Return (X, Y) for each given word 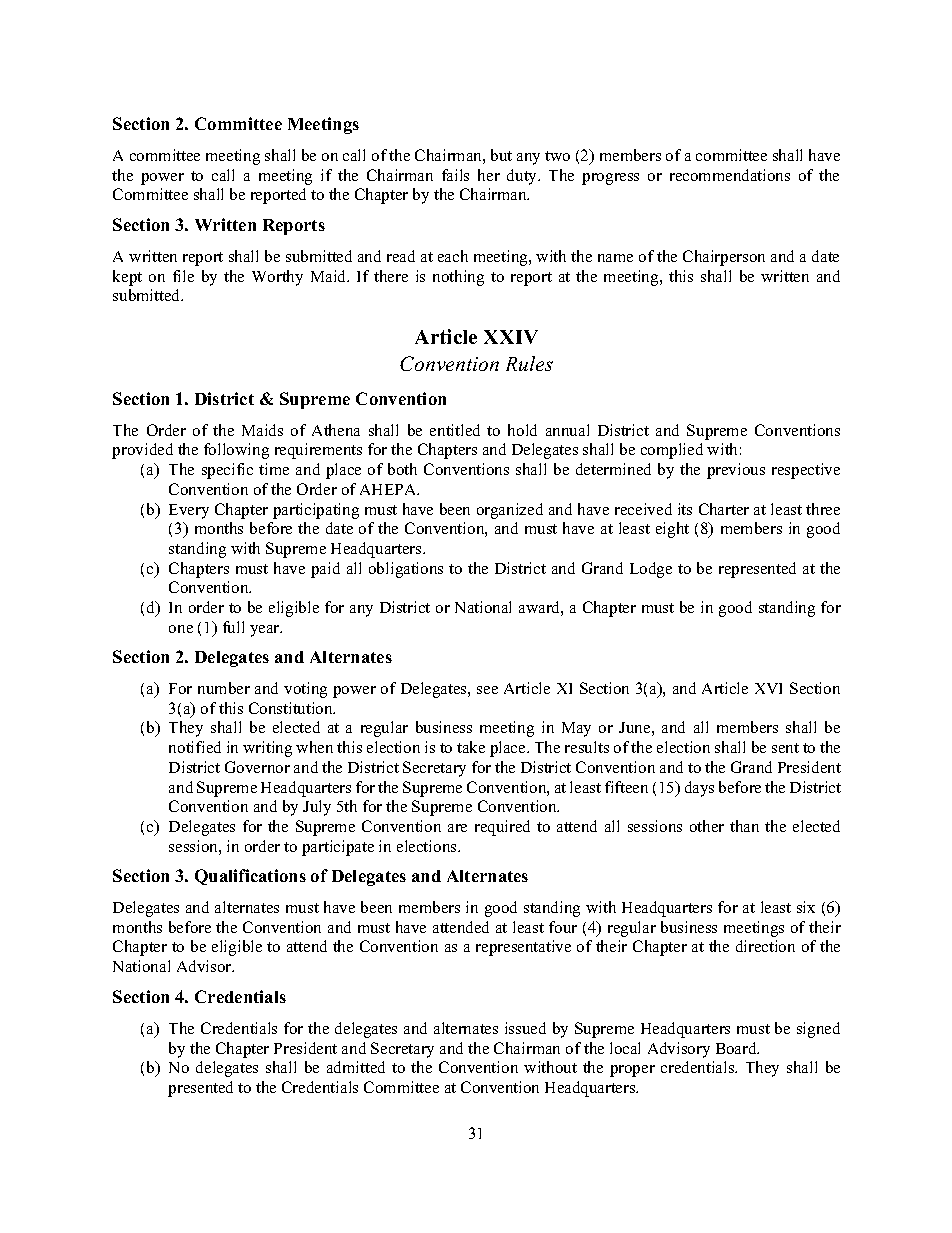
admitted (356, 1067)
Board (737, 1048)
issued (525, 1028)
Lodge (651, 570)
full (233, 627)
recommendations (730, 175)
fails (455, 175)
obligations (406, 570)
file (183, 276)
